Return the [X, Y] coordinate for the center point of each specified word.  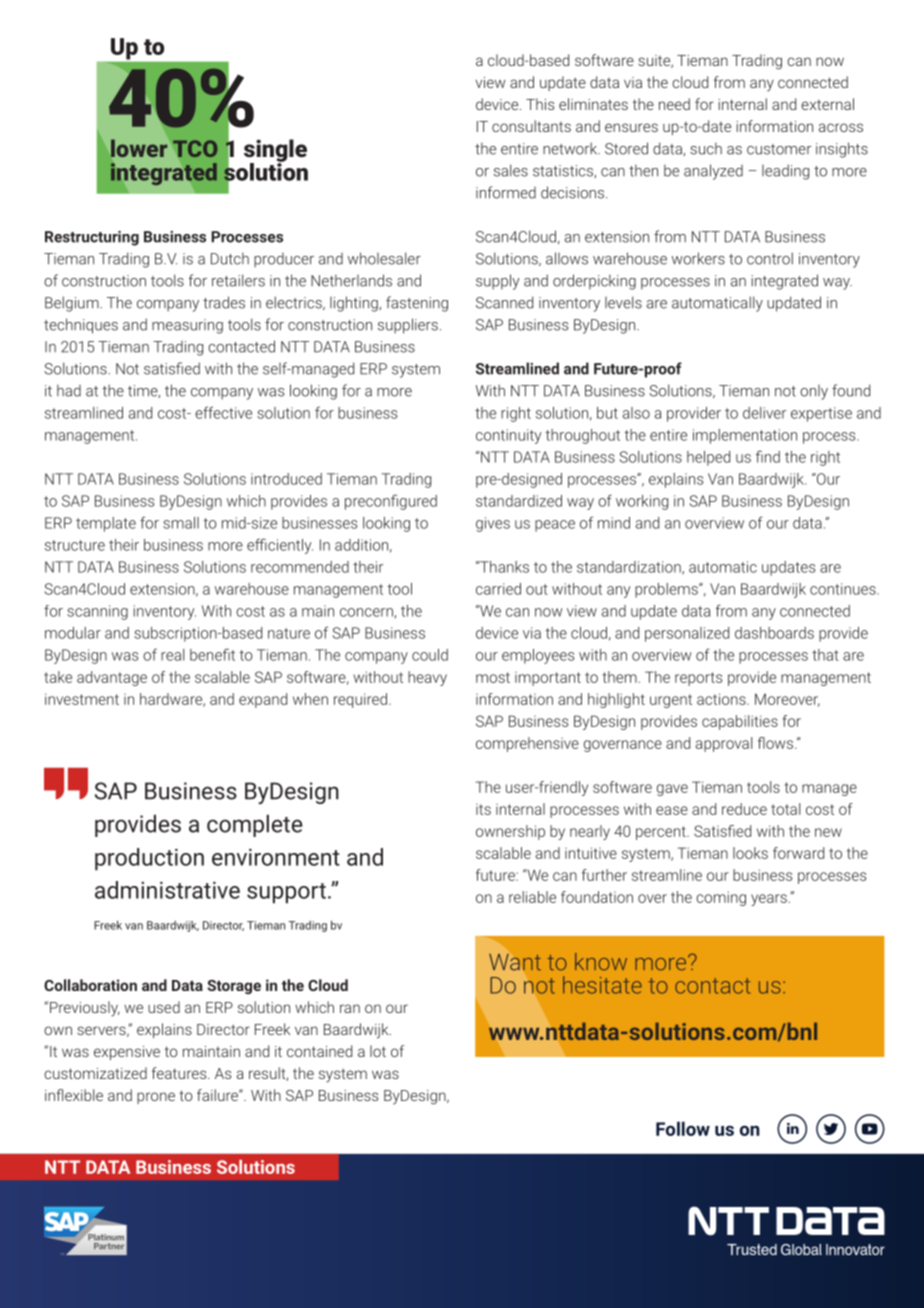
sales [511, 170]
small [181, 523]
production [149, 859]
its [483, 809]
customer [779, 149]
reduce [744, 809]
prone [156, 1098]
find [768, 456]
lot [378, 1051]
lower [139, 148]
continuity [508, 436]
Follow [683, 1128]
